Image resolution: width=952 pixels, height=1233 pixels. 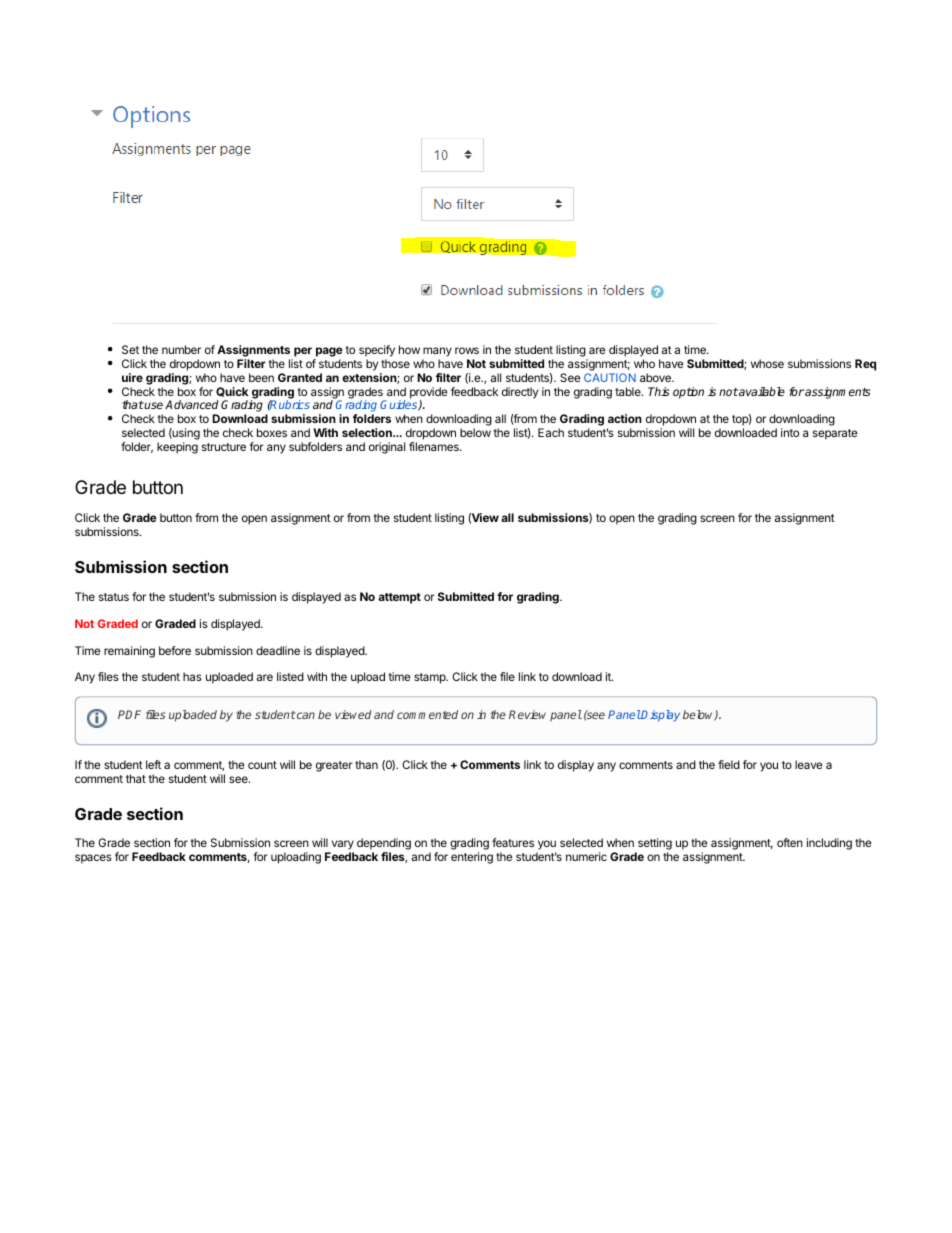 What do you see at coordinates (387, 448) in the page?
I see `original` at bounding box center [387, 448].
